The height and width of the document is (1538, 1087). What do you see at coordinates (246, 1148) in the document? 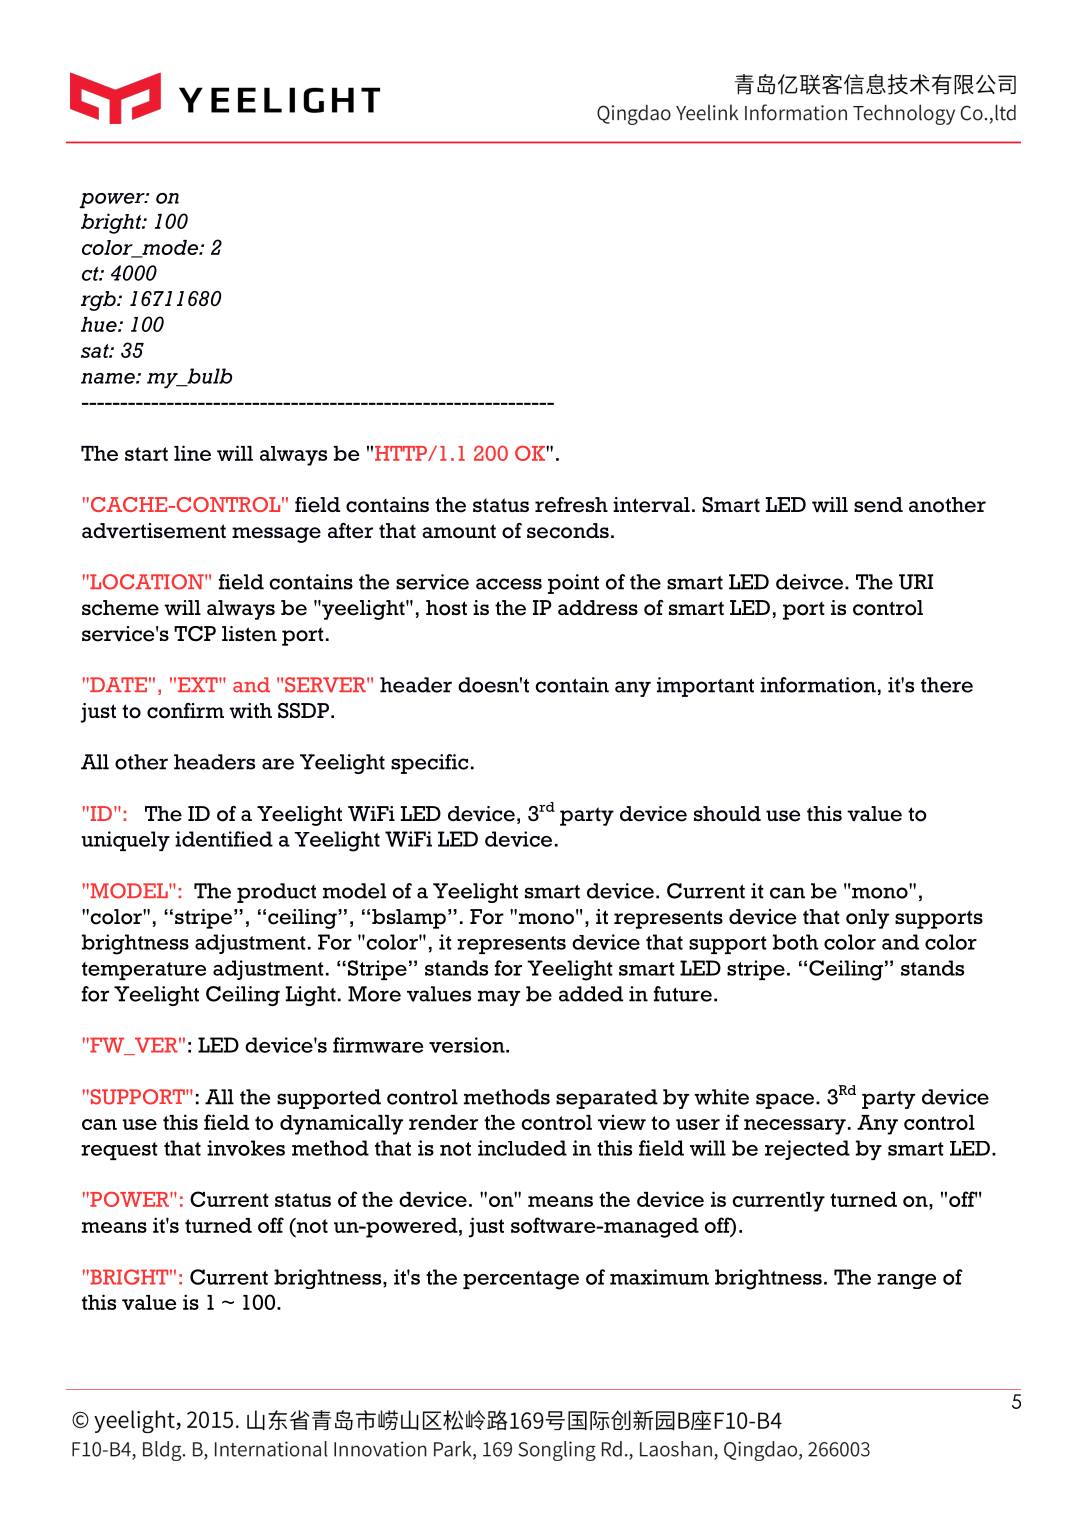
I see `invokes` at bounding box center [246, 1148].
